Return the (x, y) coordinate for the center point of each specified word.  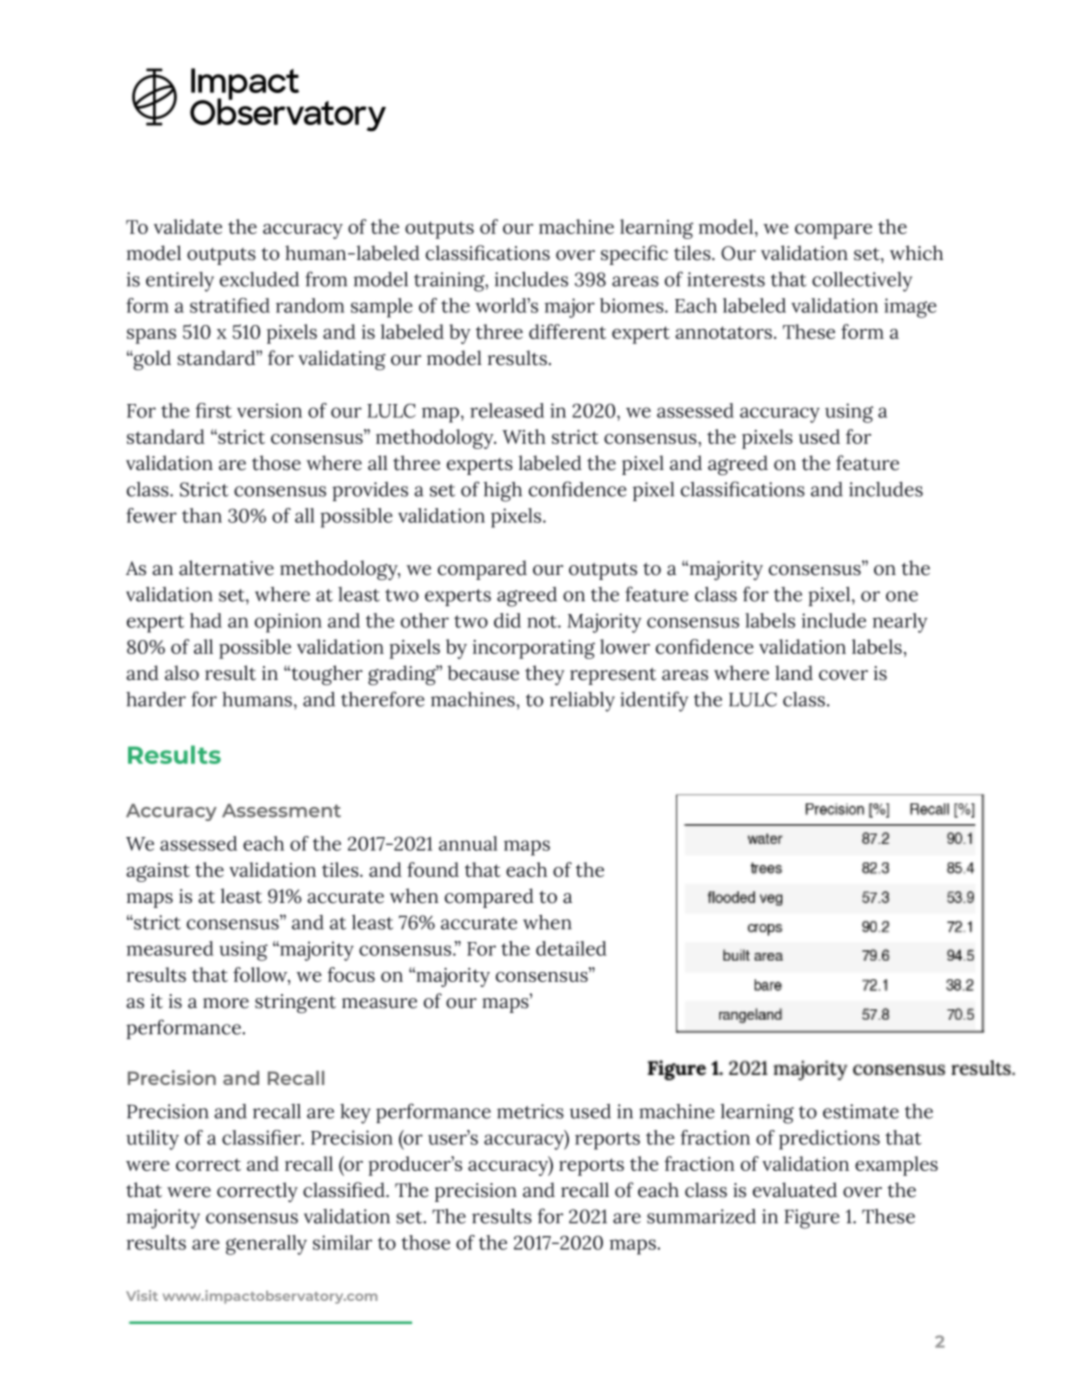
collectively (862, 281)
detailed (571, 948)
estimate (861, 1111)
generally (266, 1245)
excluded (259, 279)
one (902, 596)
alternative (226, 568)
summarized (701, 1216)
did (507, 620)
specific (634, 255)
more (226, 1003)
